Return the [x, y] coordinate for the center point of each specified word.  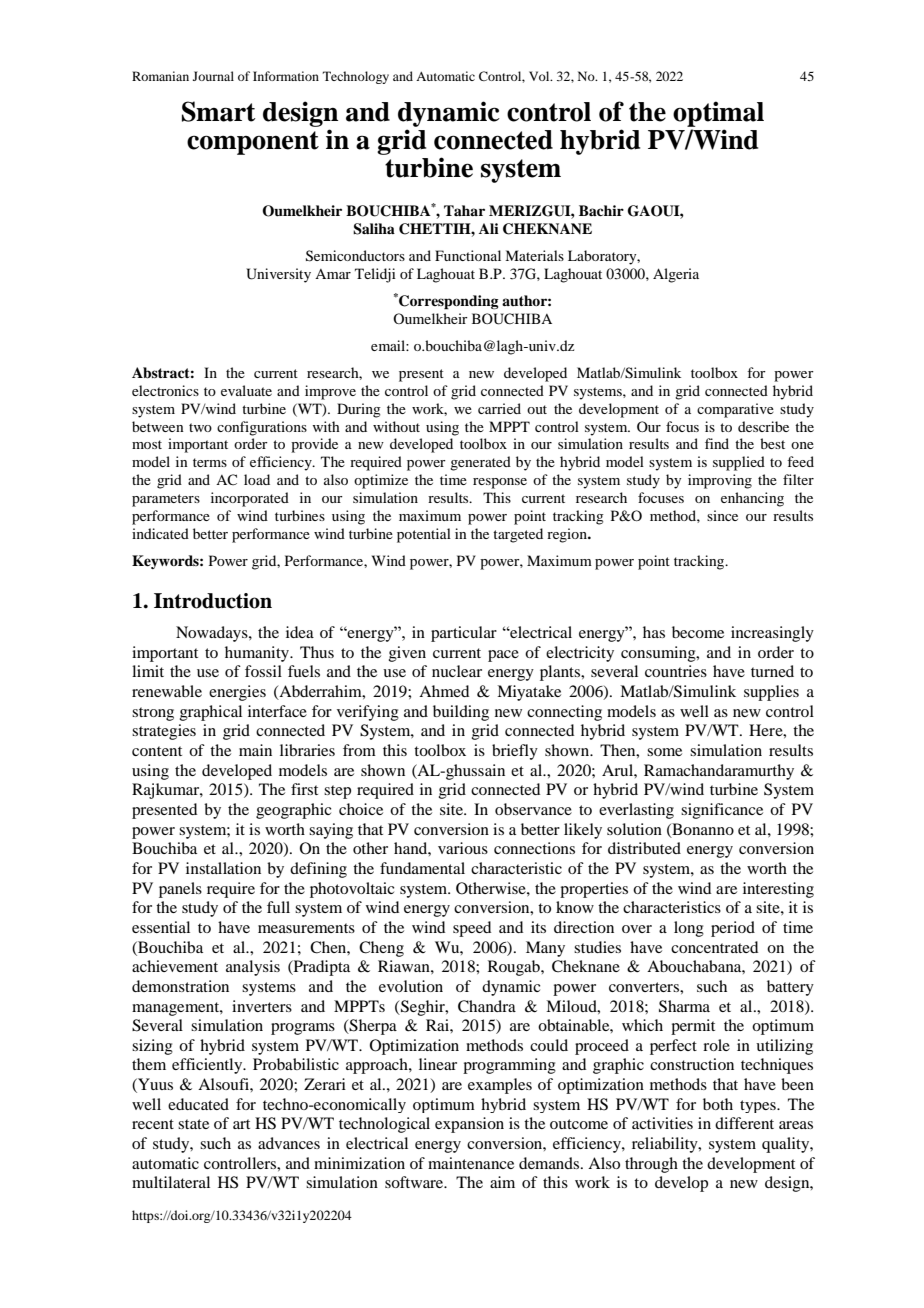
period [733, 929]
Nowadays [213, 634]
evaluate [246, 390]
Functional [468, 255]
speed [472, 929]
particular [464, 634]
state [193, 1124]
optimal [718, 114]
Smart [219, 111]
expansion [469, 1125]
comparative [735, 410]
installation [223, 868]
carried [499, 408]
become [698, 632]
